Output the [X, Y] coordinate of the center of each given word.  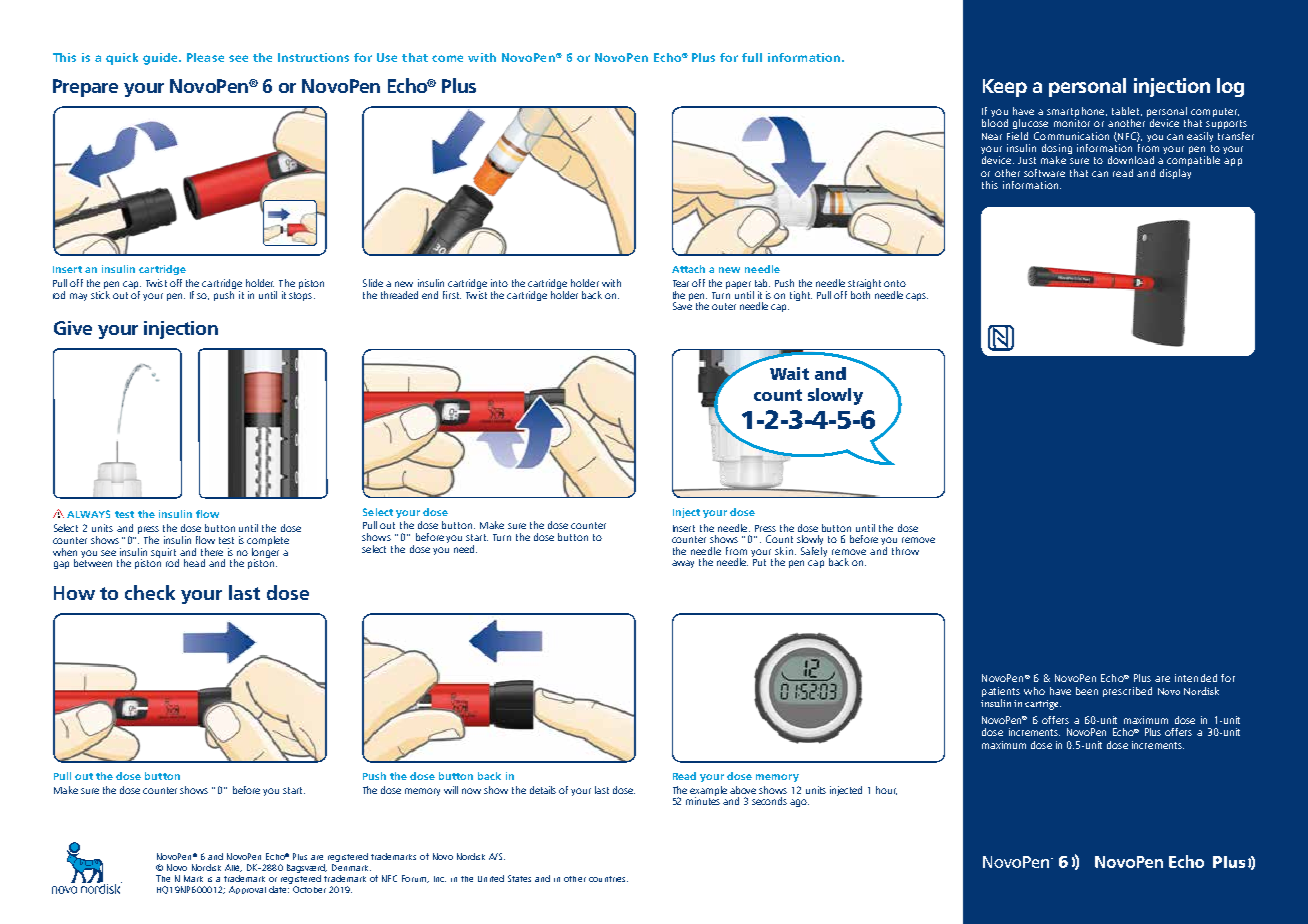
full [752, 57]
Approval [247, 890]
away [683, 564]
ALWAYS [88, 514]
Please [205, 57]
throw [905, 551]
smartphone [1077, 112]
